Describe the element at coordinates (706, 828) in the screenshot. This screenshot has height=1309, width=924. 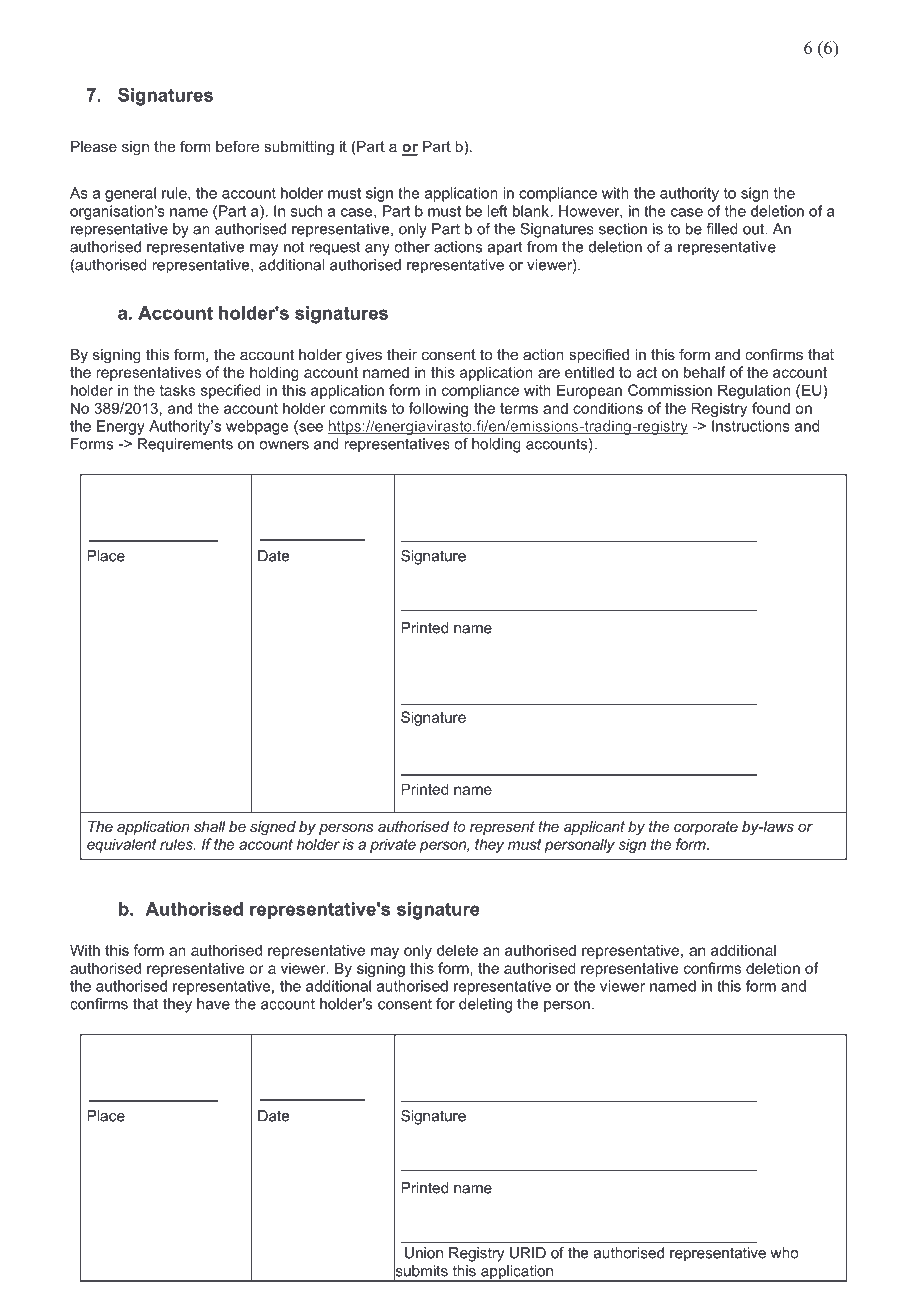
I see `corporate` at that location.
